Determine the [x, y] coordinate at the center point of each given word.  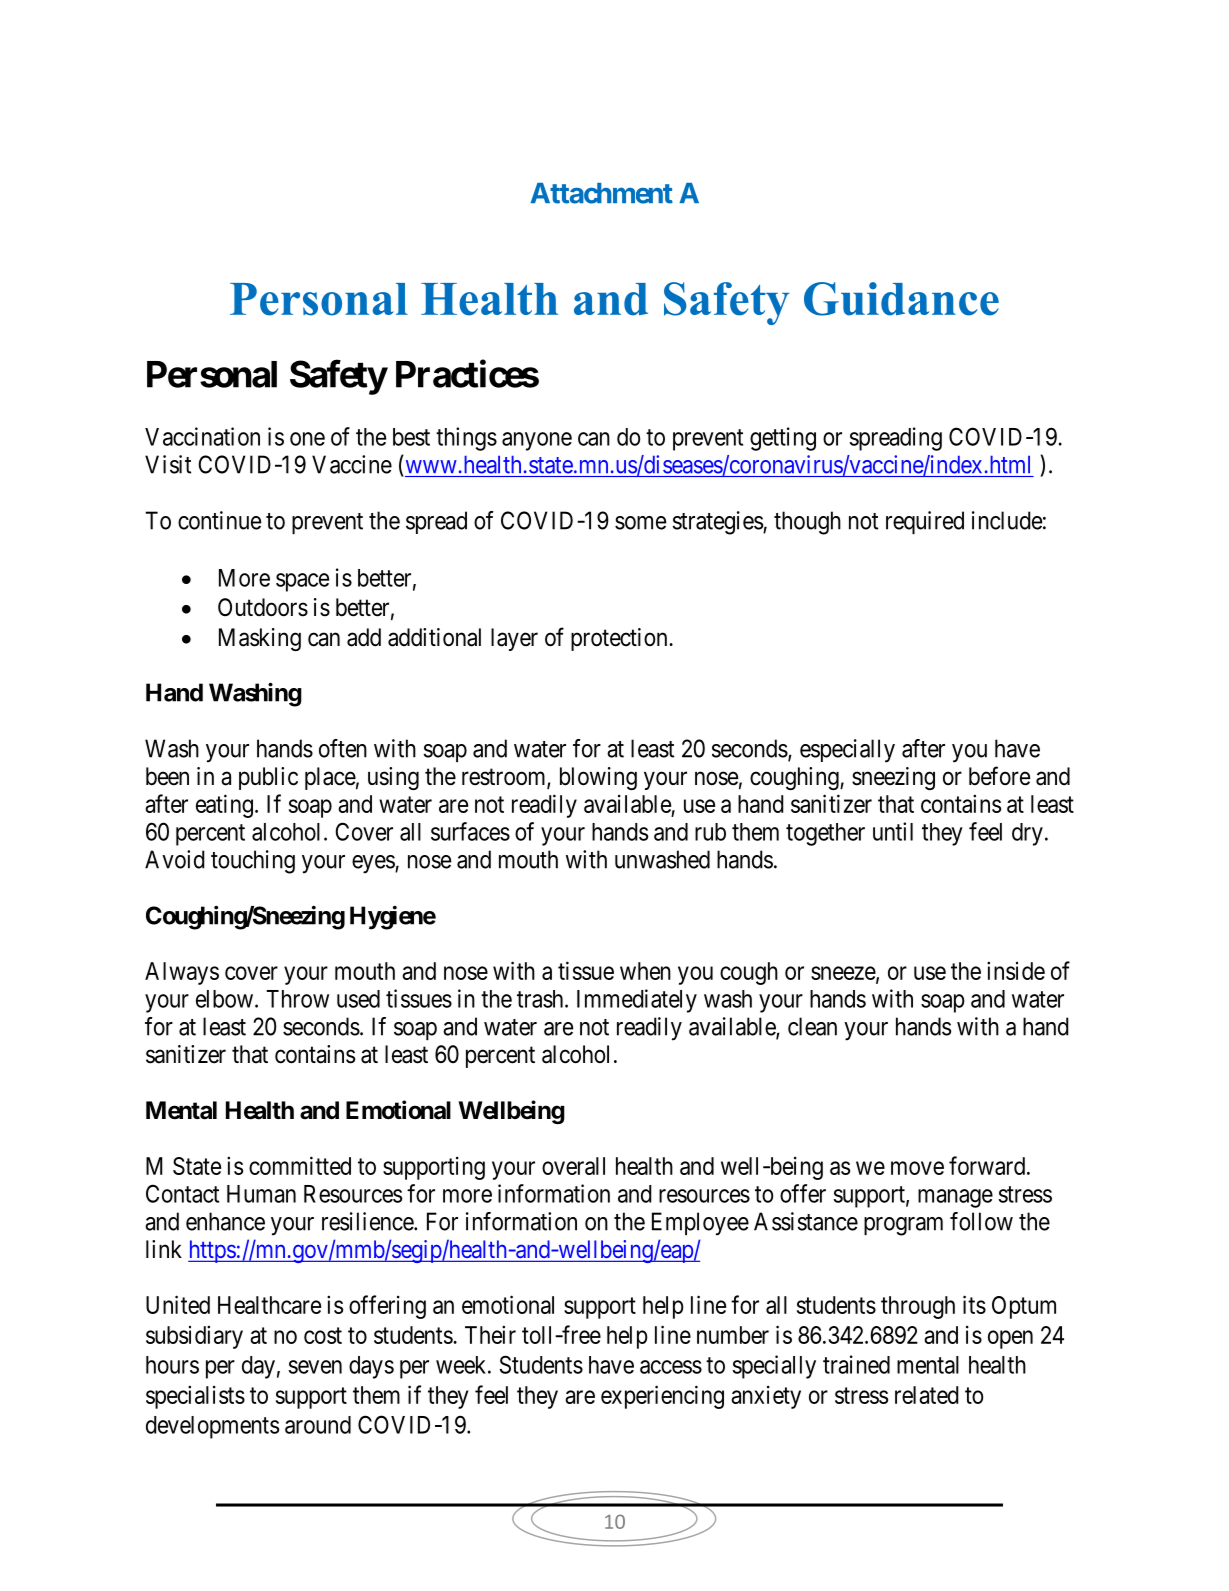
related [927, 1395]
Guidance [901, 299]
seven [315, 1367]
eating [224, 806]
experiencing [662, 1397]
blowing [598, 778]
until [893, 831]
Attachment [601, 193]
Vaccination [202, 436]
